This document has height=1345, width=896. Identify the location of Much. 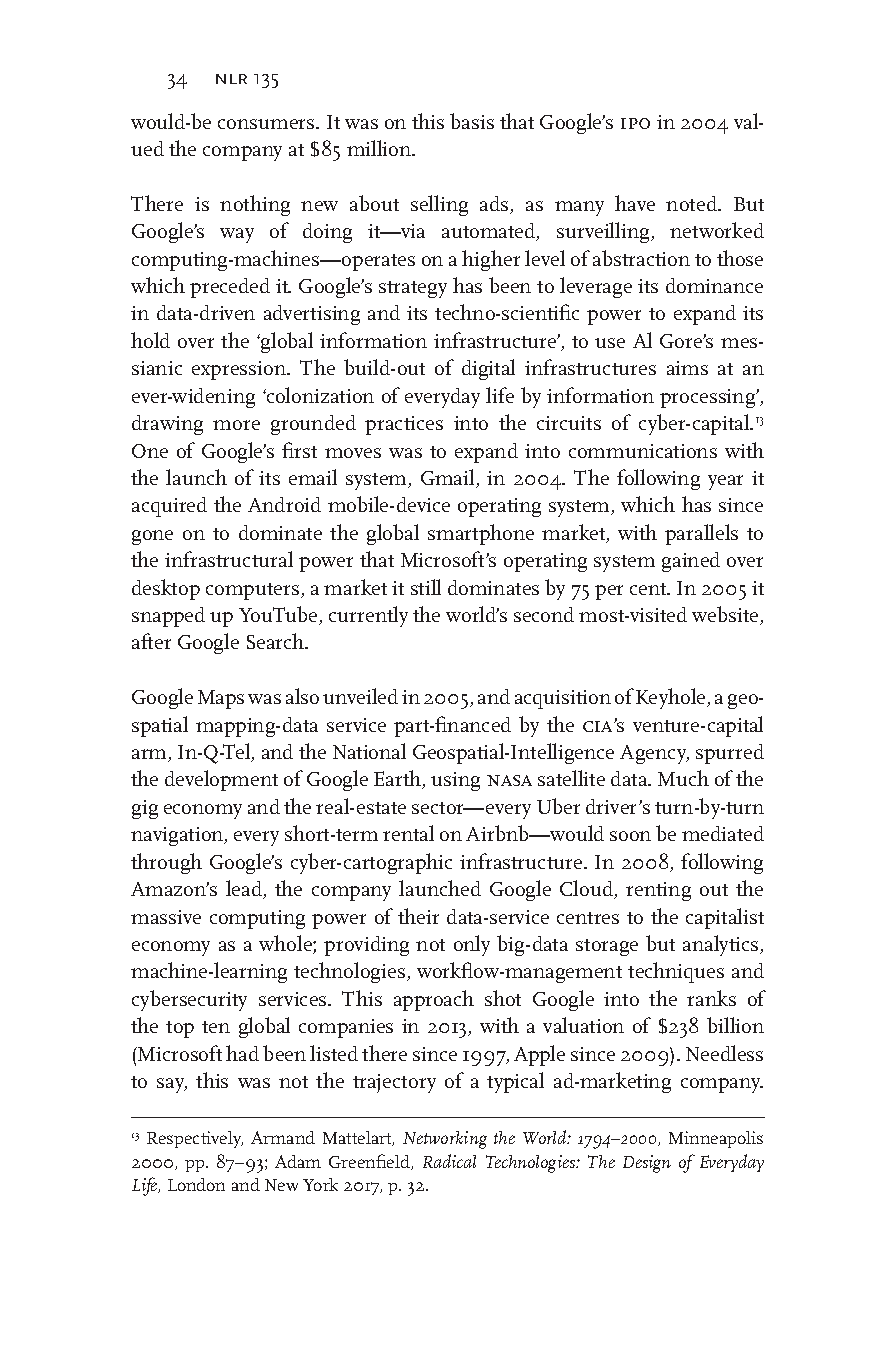
(683, 778).
